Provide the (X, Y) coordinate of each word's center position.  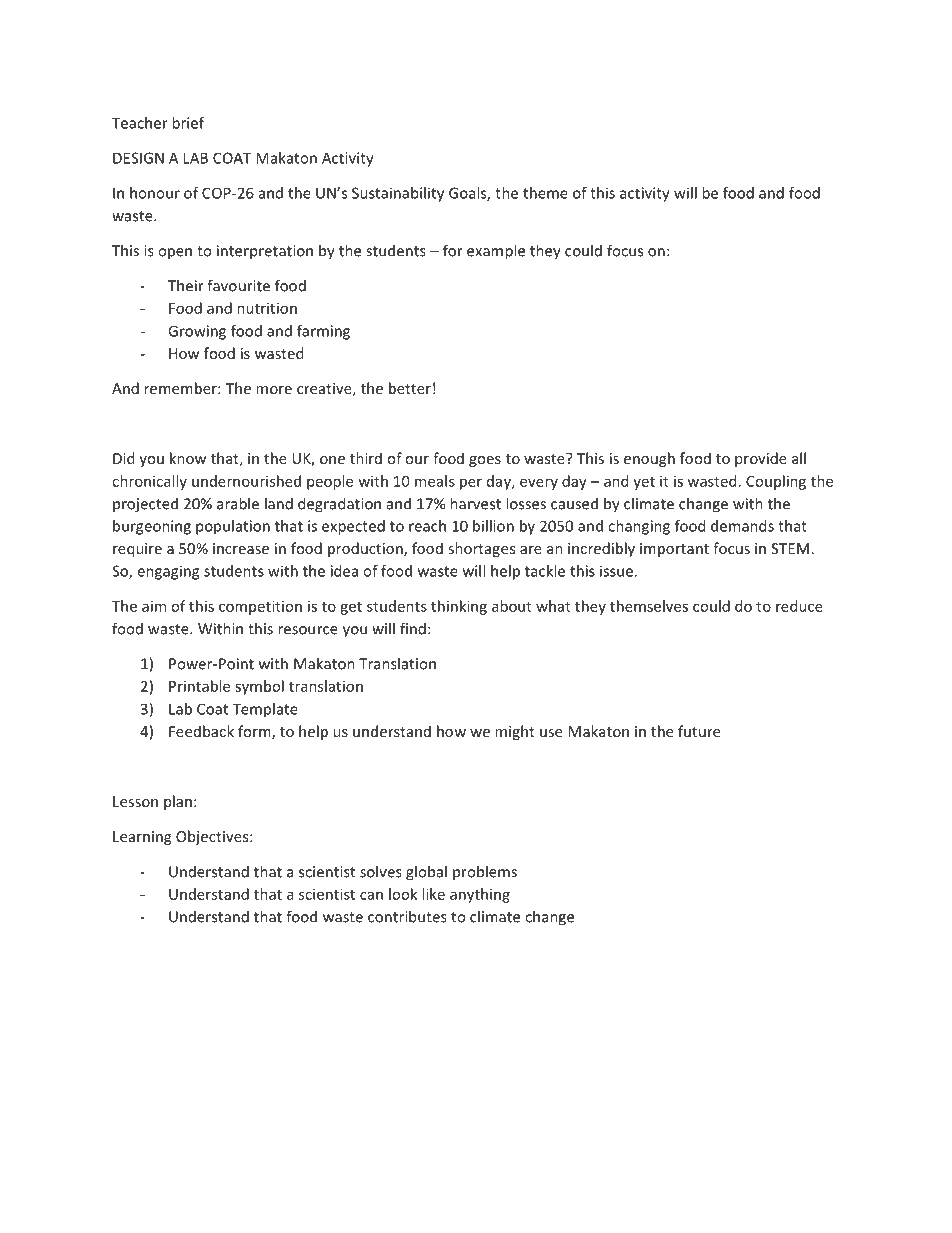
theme (545, 193)
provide (761, 459)
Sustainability (398, 194)
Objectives (213, 837)
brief (188, 123)
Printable (199, 686)
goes (485, 461)
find (413, 628)
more (274, 390)
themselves (649, 606)
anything (480, 895)
